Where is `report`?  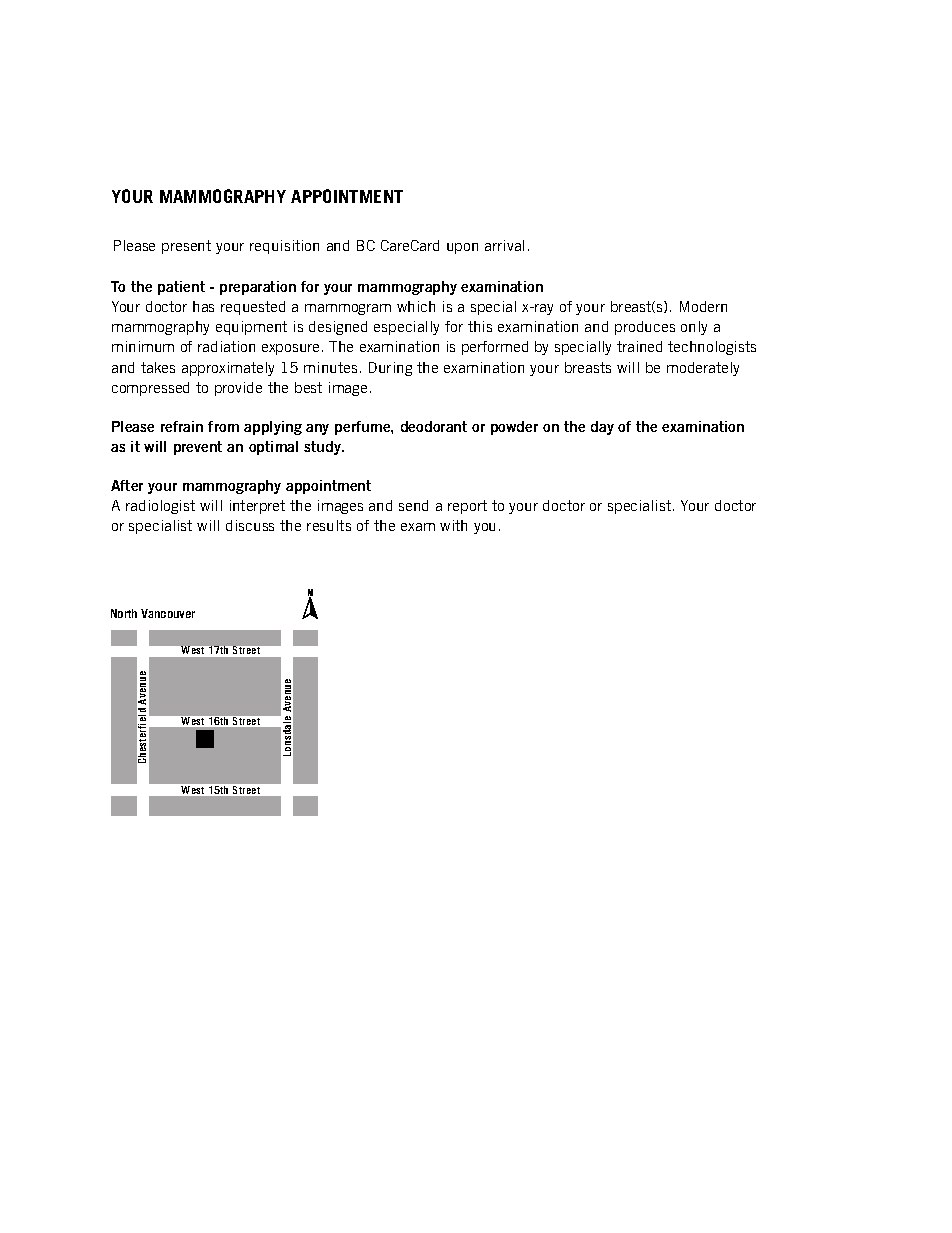 report is located at coordinates (467, 507).
